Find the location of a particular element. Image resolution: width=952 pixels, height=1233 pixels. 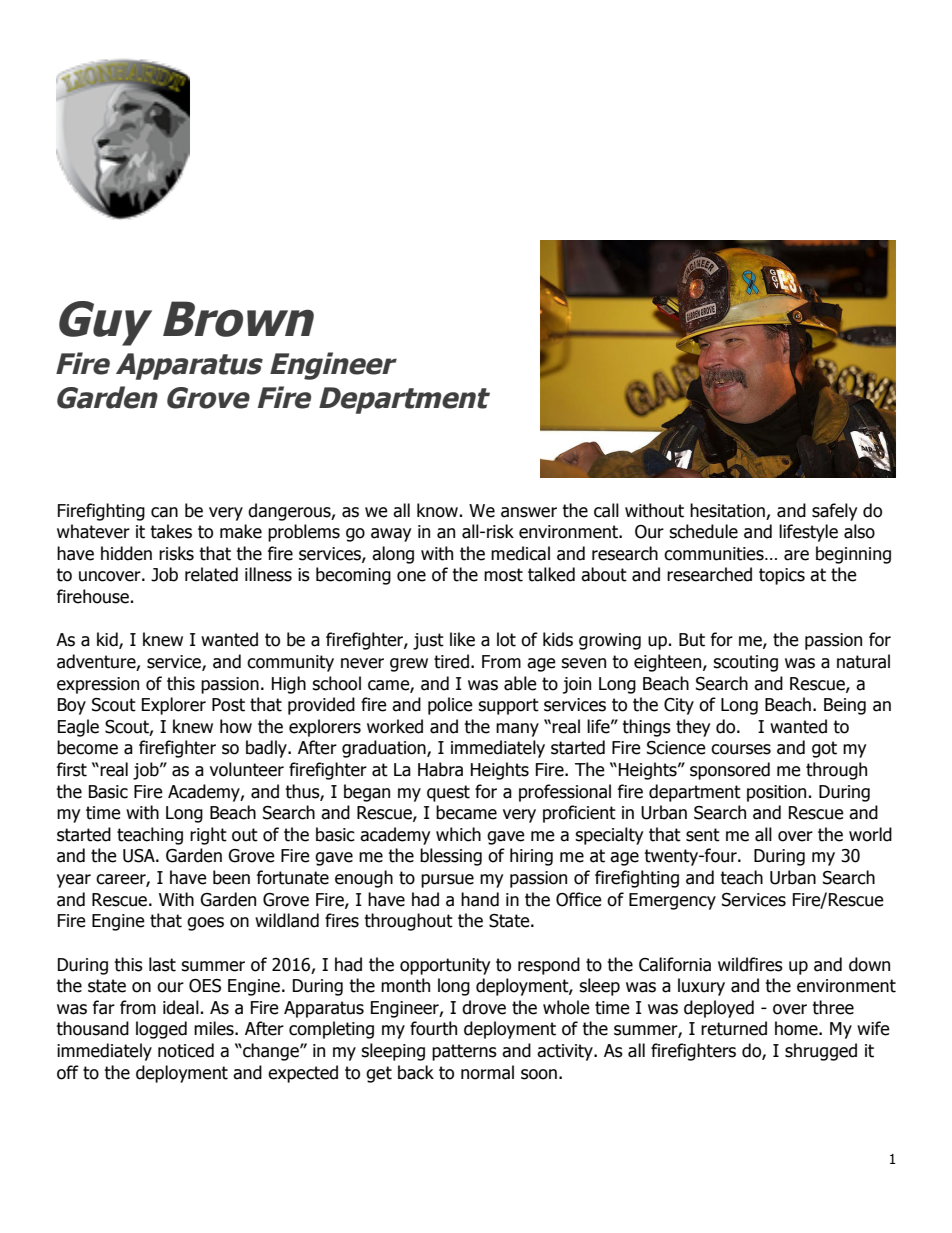

answer is located at coordinates (529, 512).
